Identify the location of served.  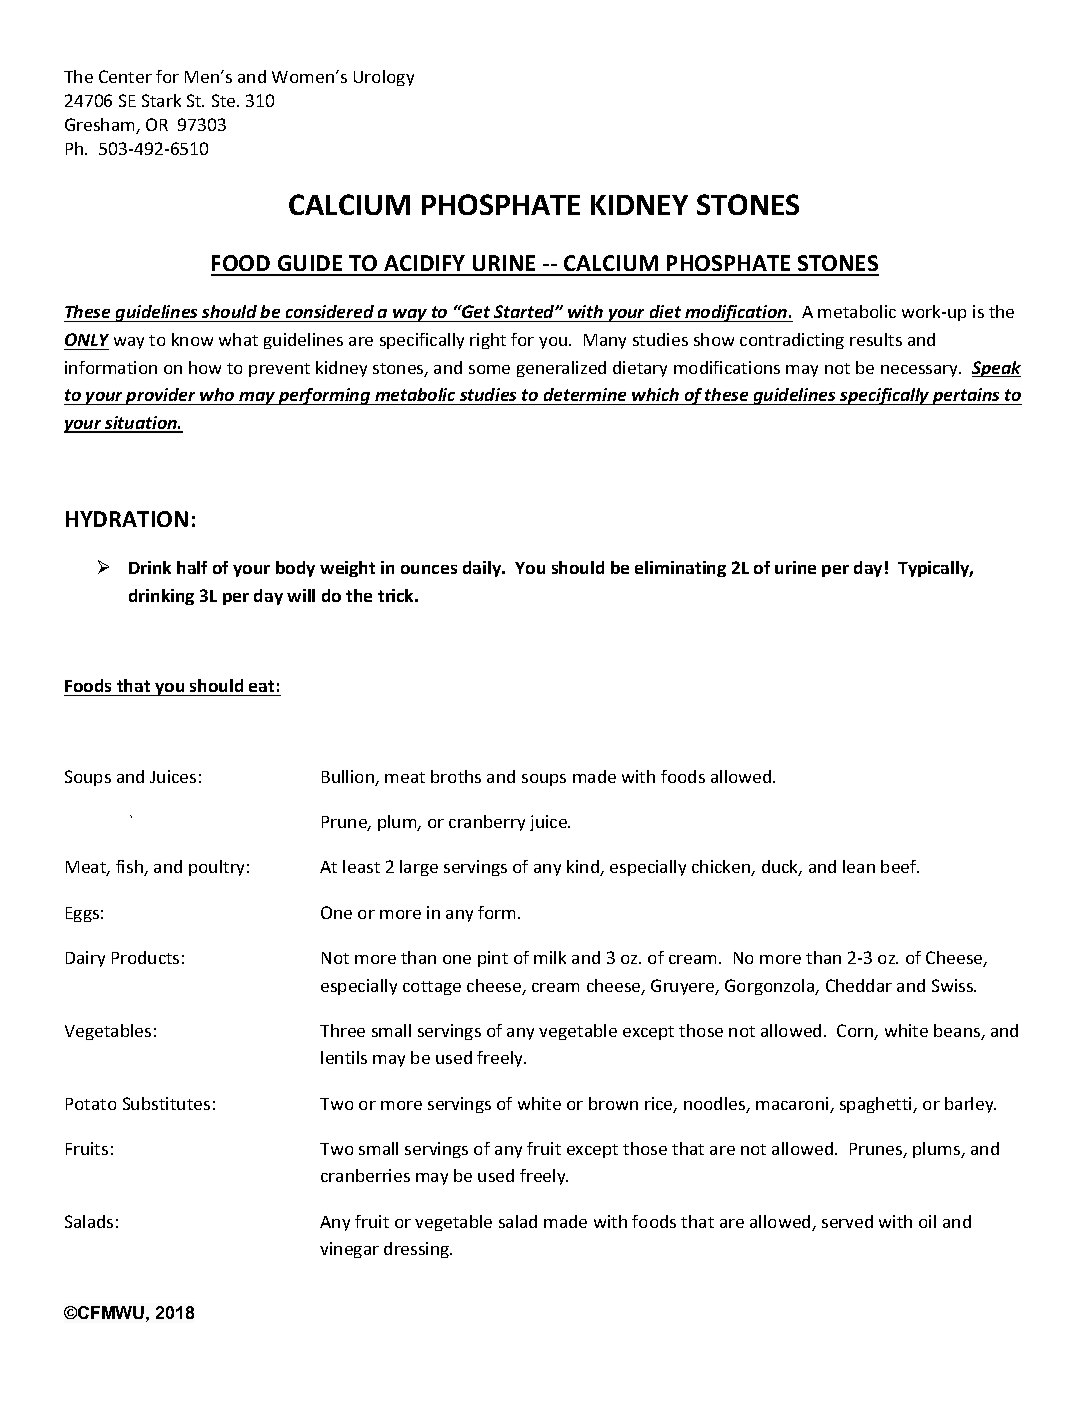
(847, 1221).
